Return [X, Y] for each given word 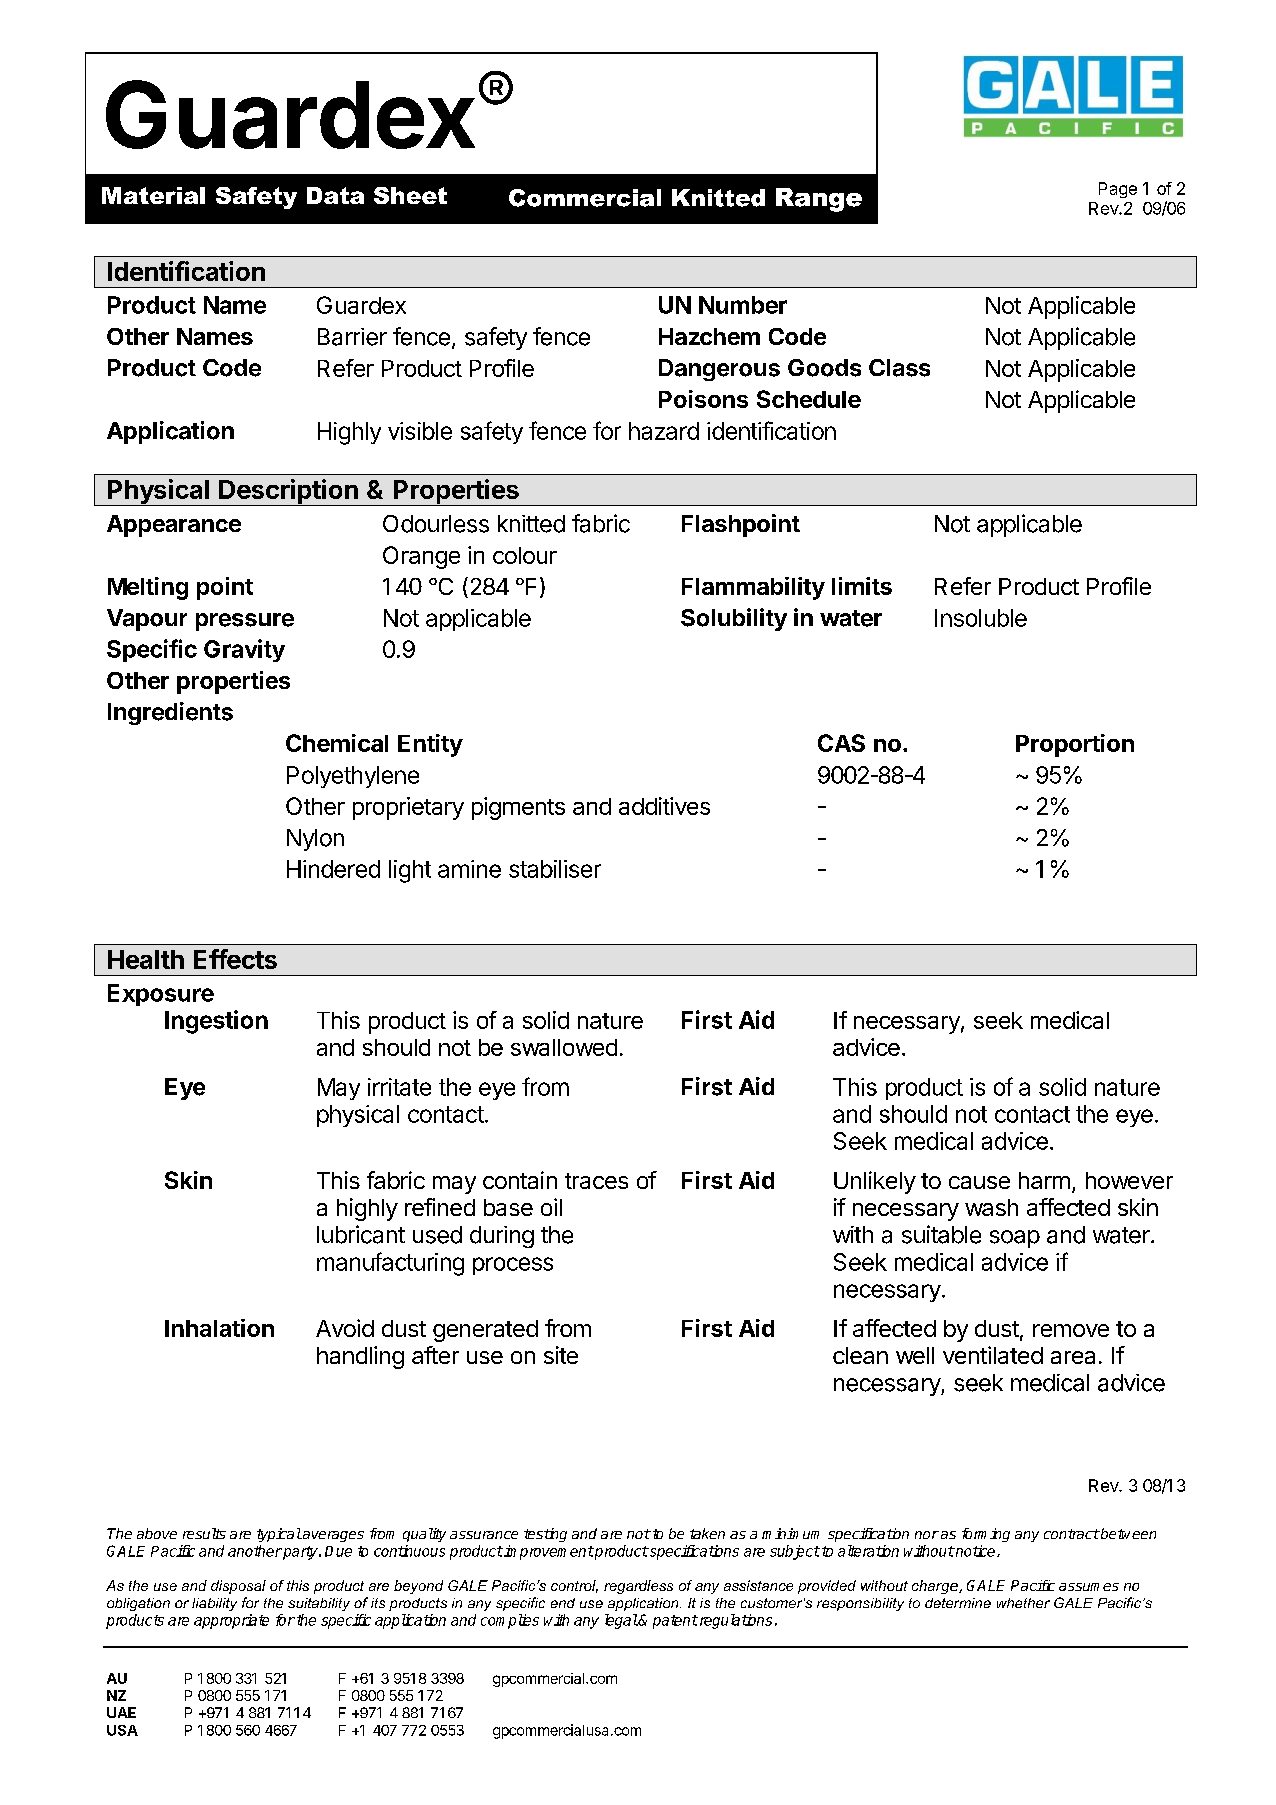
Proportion [1075, 745]
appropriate [231, 1621]
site [561, 1355]
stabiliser [555, 869]
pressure [245, 622]
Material [153, 195]
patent [675, 1622]
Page [1118, 190]
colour [525, 555]
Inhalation [219, 1328]
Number [743, 305]
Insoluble [981, 618]
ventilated [993, 1355]
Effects [235, 959]
